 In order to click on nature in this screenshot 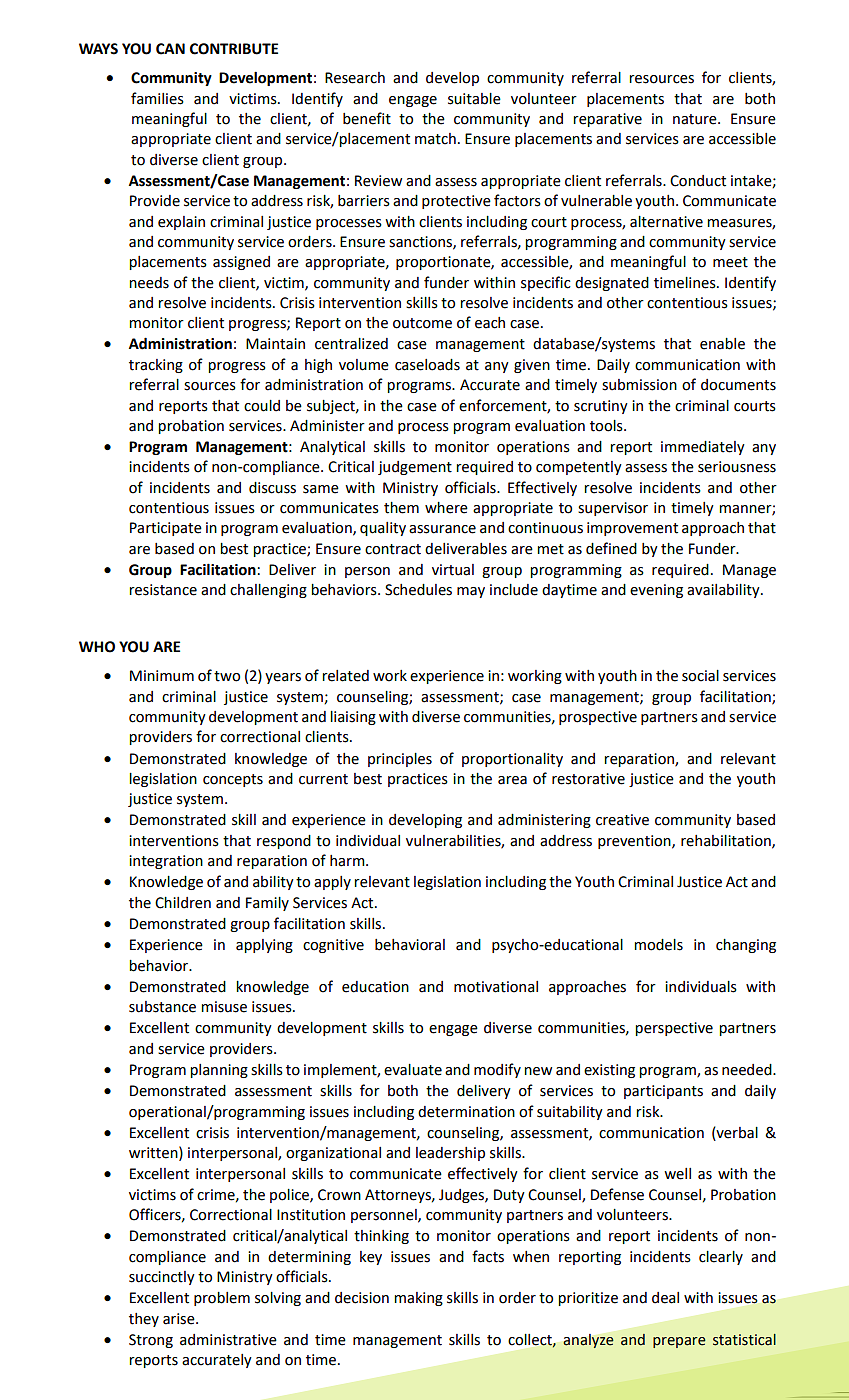, I will do `click(696, 119)`.
